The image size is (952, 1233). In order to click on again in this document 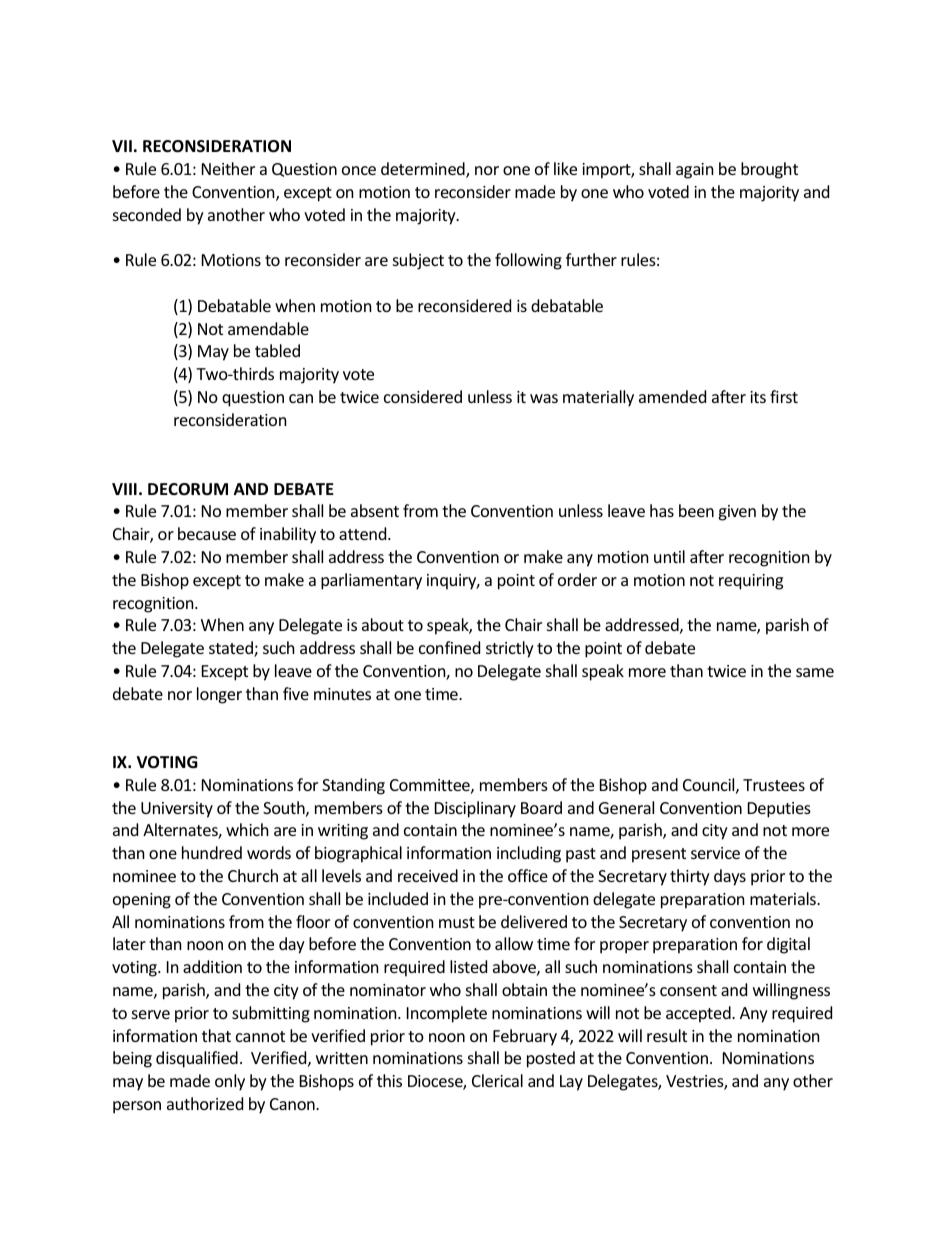, I will do `click(695, 171)`.
